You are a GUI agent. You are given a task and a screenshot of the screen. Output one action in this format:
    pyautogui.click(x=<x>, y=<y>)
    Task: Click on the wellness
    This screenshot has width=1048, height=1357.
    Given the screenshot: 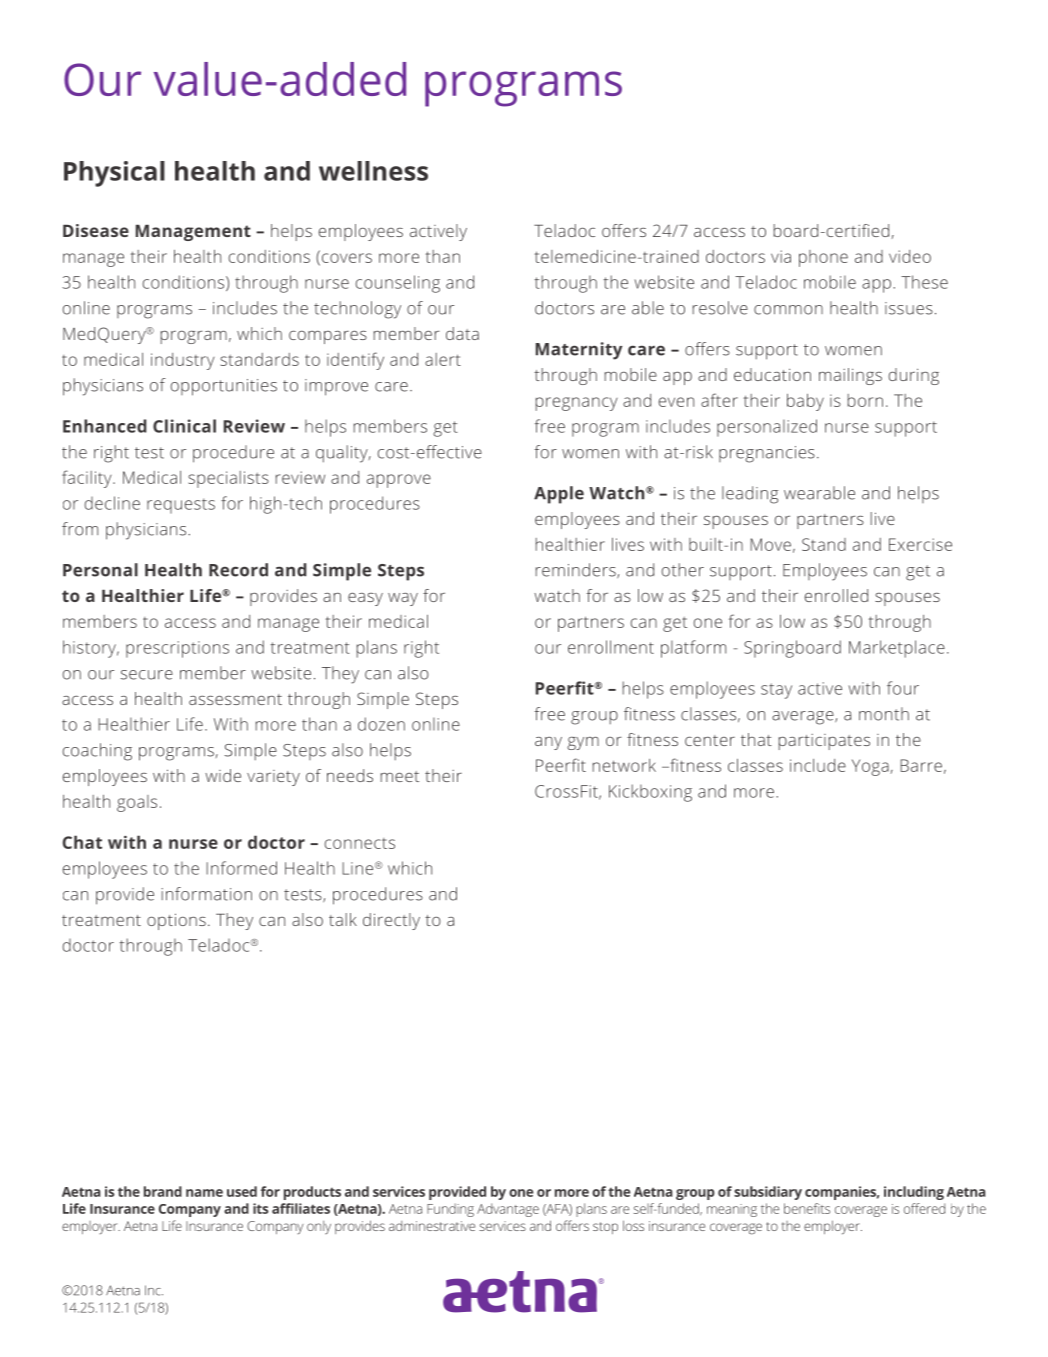 What is the action you would take?
    pyautogui.click(x=373, y=171)
